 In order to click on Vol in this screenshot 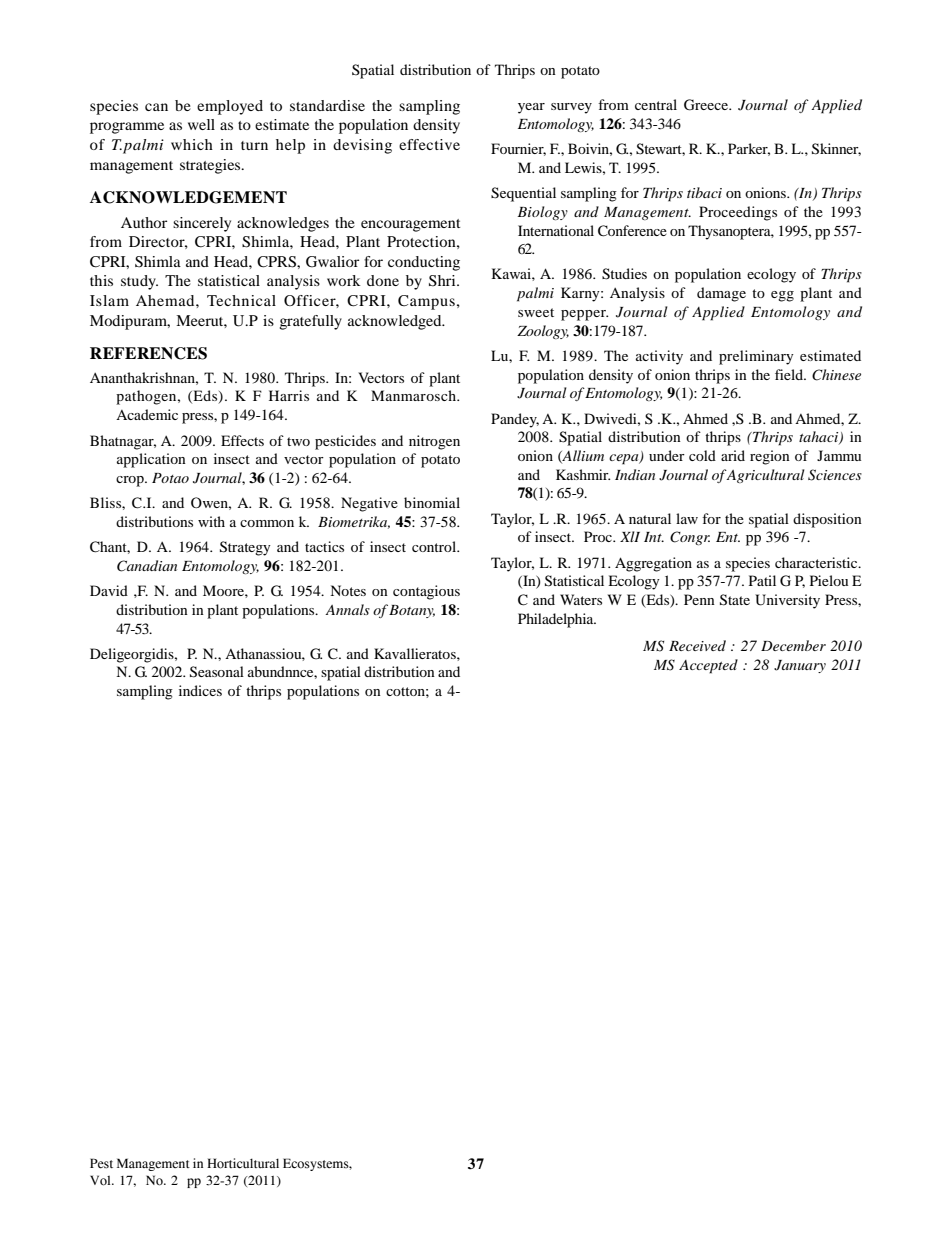, I will do `click(101, 1180)`.
